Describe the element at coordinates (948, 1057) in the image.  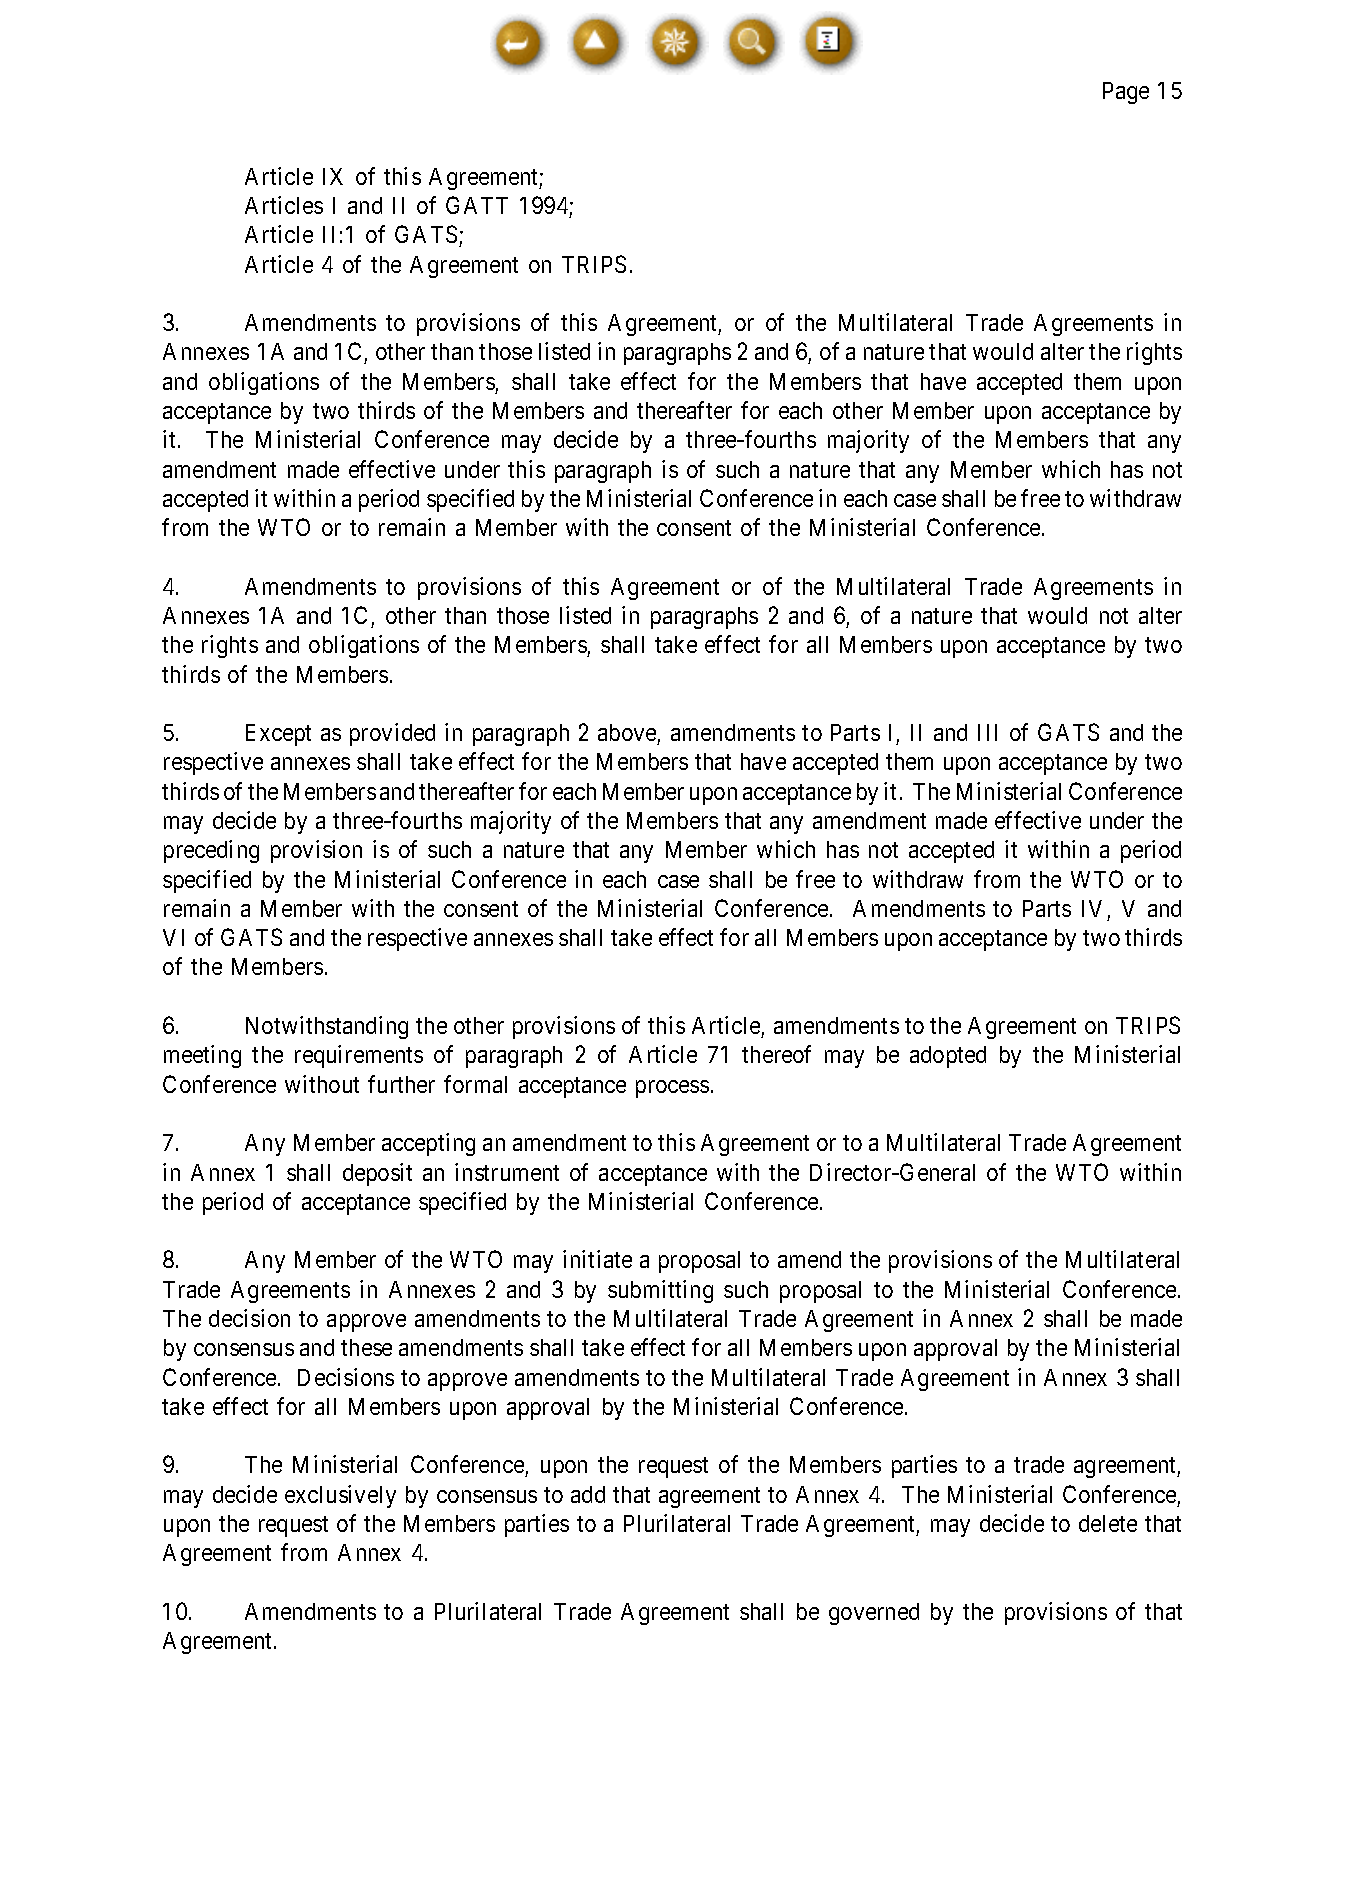
I see `adopted` at that location.
